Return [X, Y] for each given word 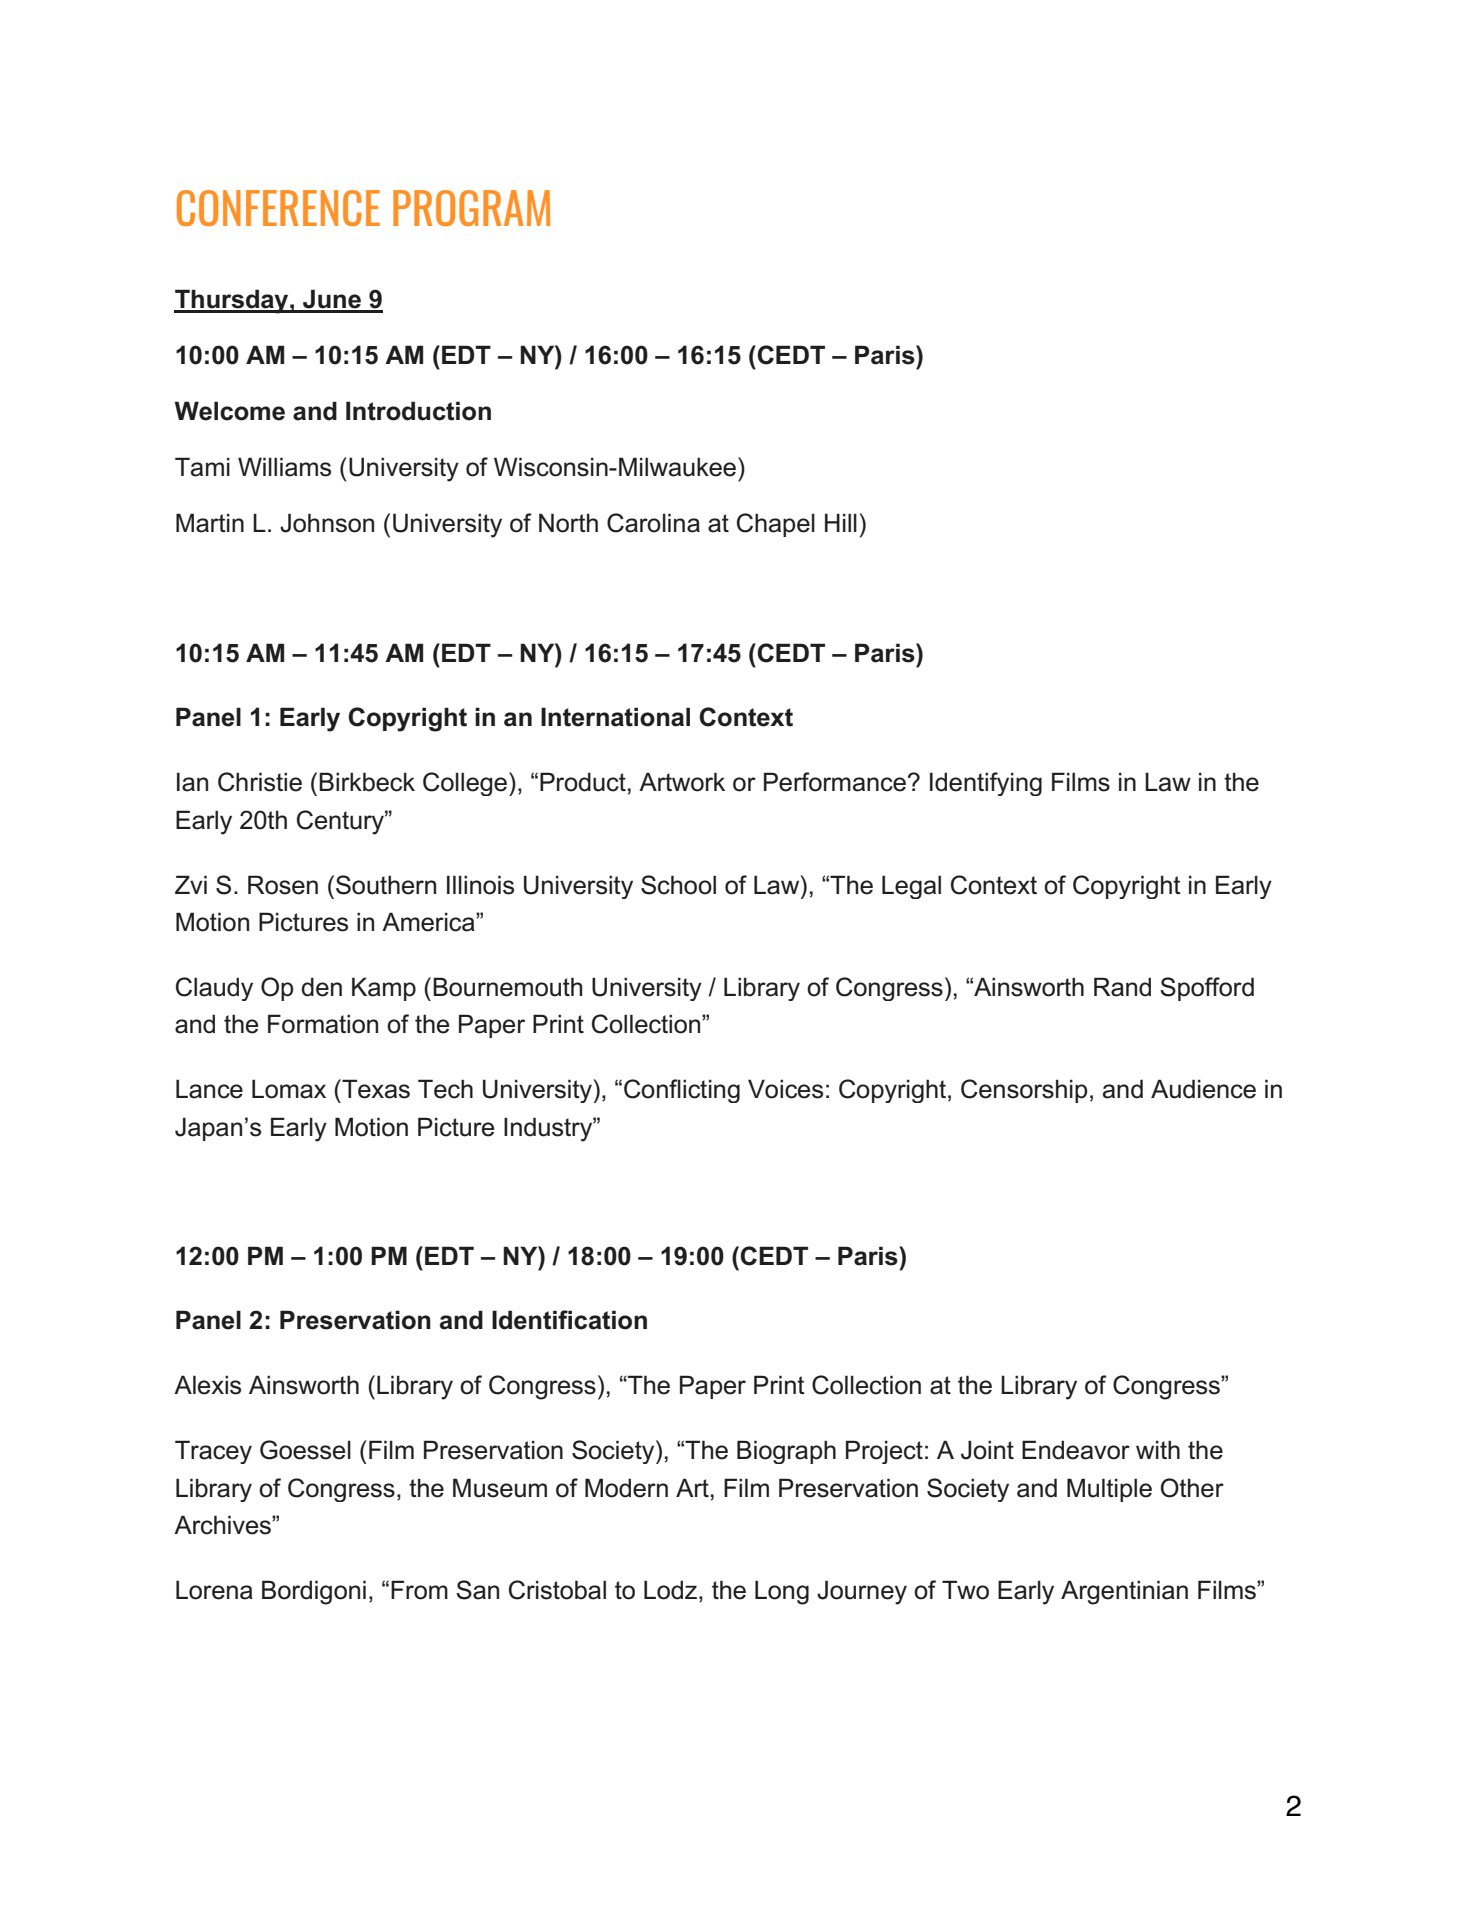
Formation [323, 1024]
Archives [223, 1525]
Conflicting [682, 1091]
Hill [841, 522]
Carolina [653, 523]
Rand [1122, 987]
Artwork [682, 782]
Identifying [986, 784]
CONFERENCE [278, 208]
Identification [569, 1320]
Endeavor [1076, 1450]
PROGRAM [471, 208]
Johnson [327, 523]
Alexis [207, 1385]
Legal [911, 887]
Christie [260, 782]
